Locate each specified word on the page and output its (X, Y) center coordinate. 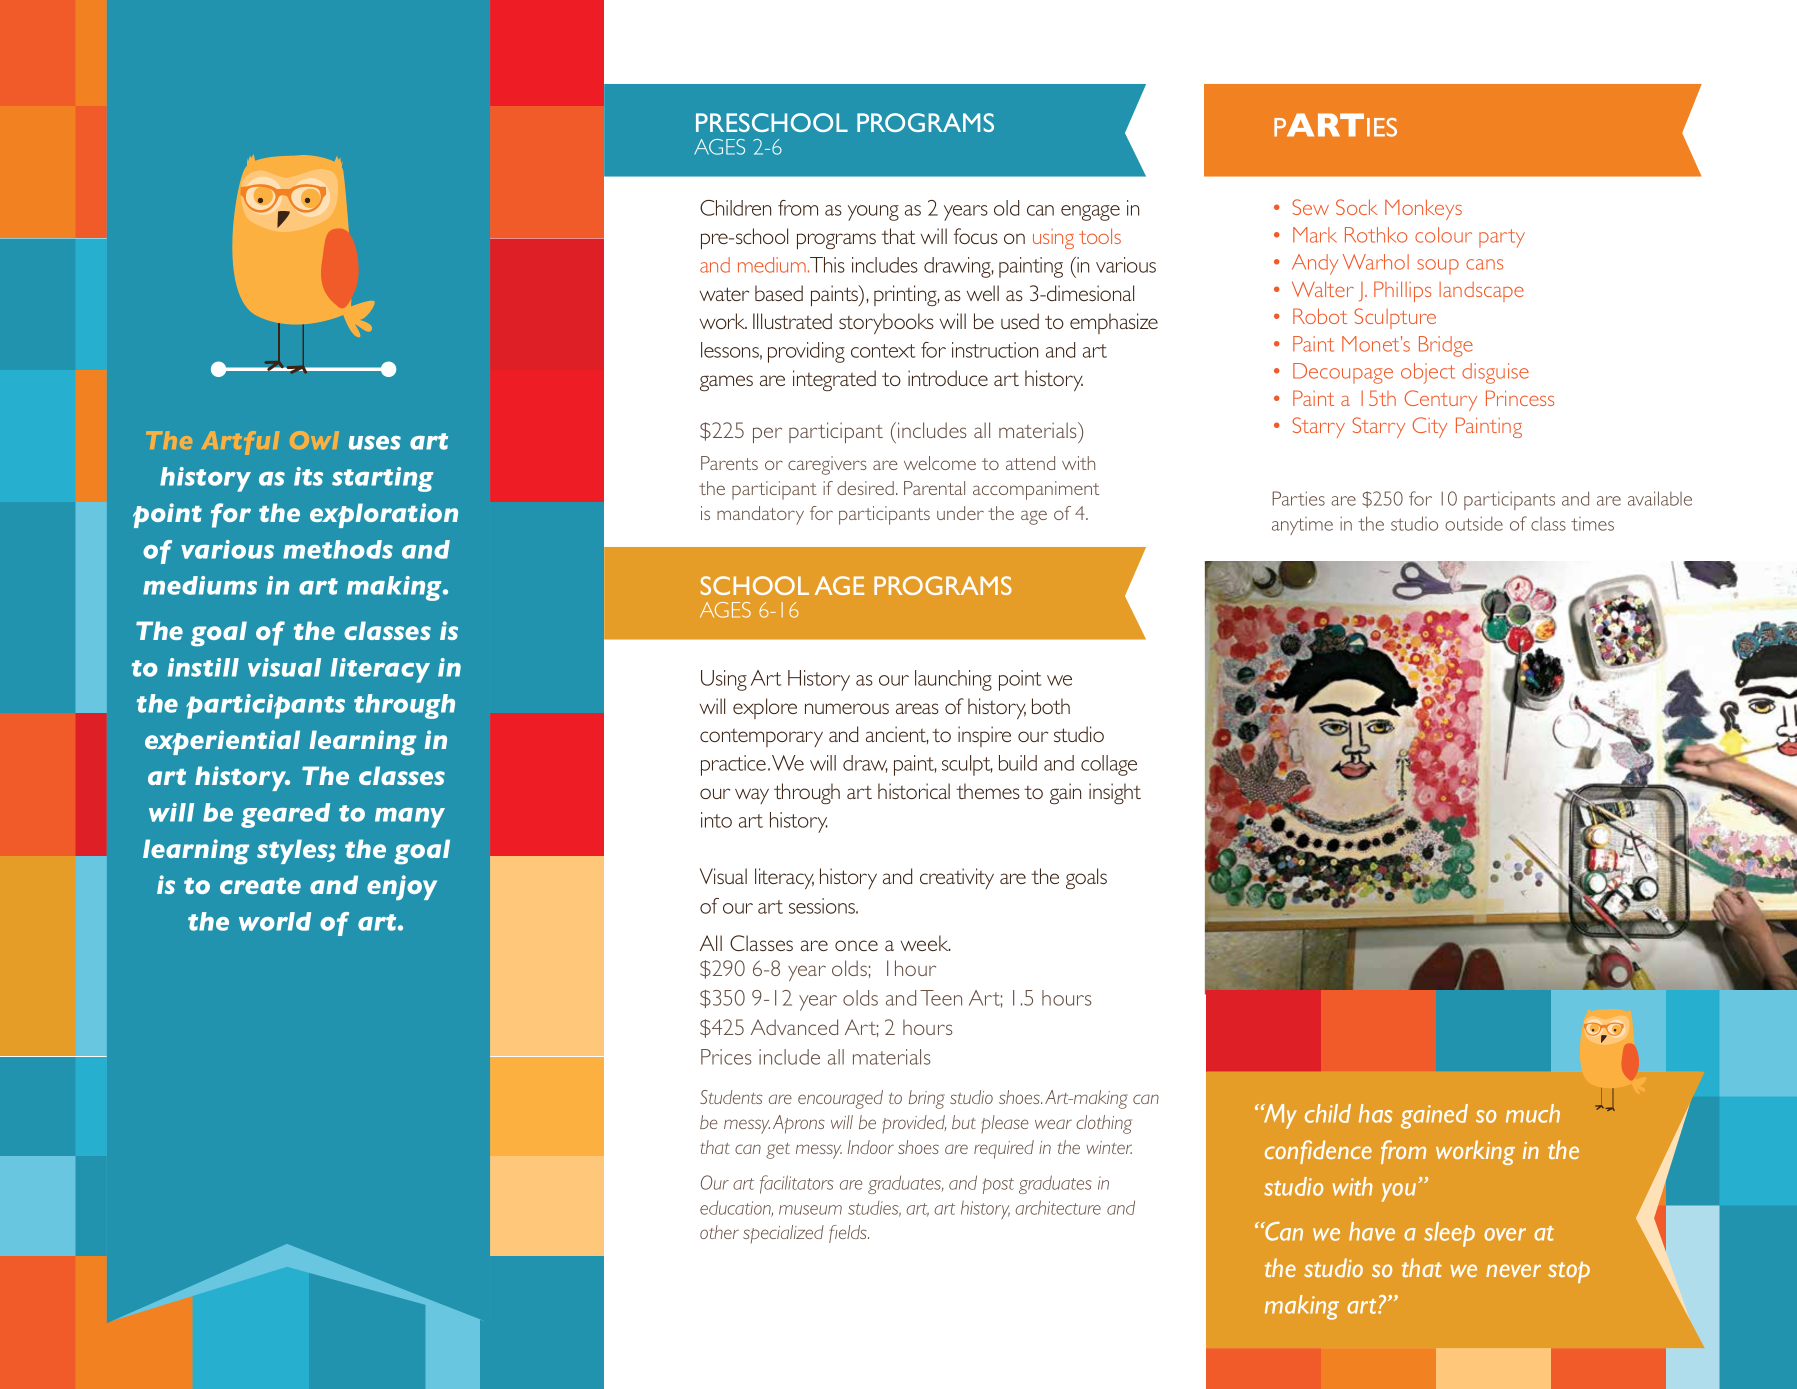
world (275, 921)
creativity (957, 878)
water (724, 294)
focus (976, 236)
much (1533, 1113)
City (1429, 427)
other (719, 1232)
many (410, 818)
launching (953, 680)
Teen (941, 998)
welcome (940, 463)
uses (375, 443)
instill (203, 667)
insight (1115, 793)
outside (1474, 523)
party (1502, 238)
